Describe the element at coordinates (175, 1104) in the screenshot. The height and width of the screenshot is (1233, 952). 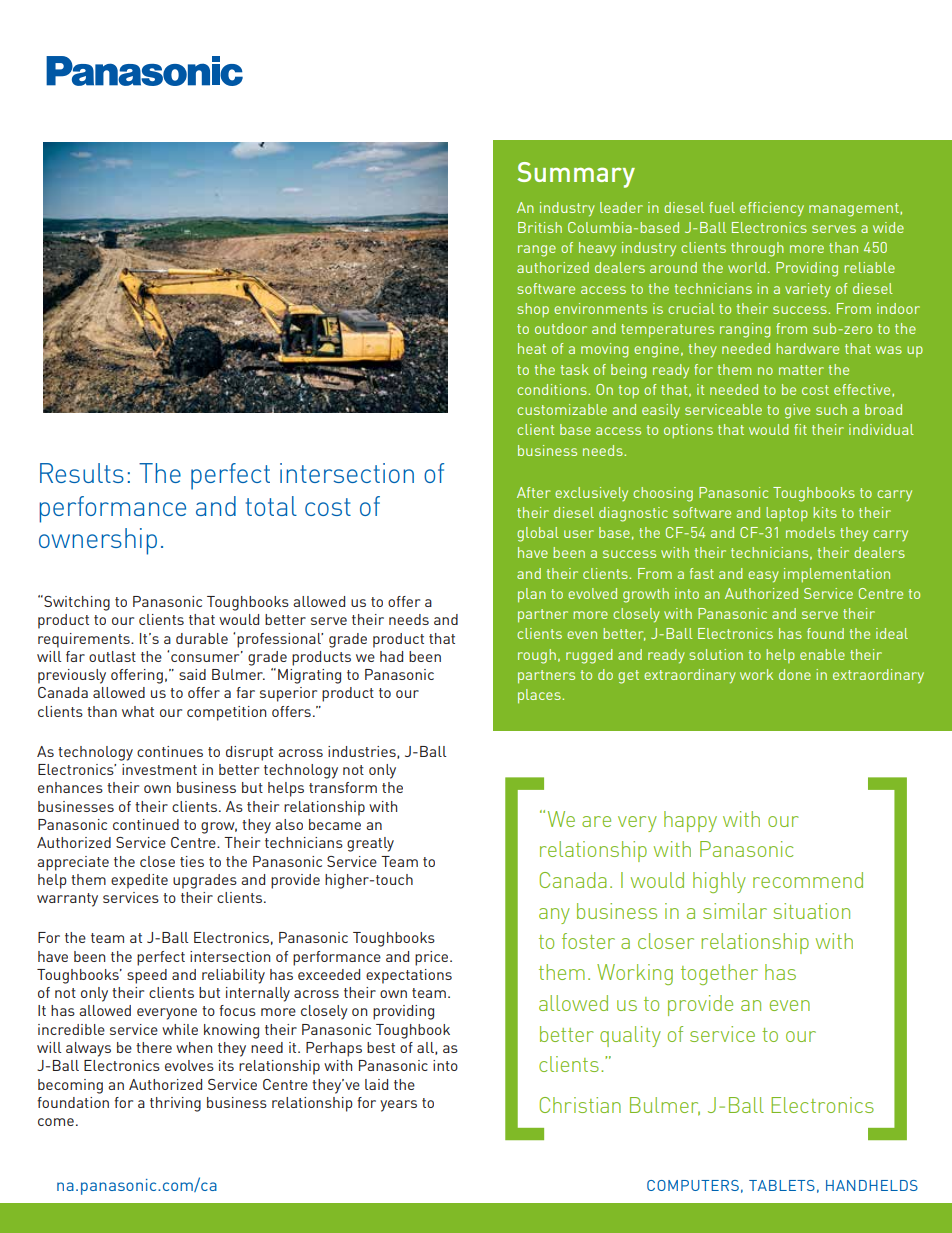
I see `thriving` at that location.
